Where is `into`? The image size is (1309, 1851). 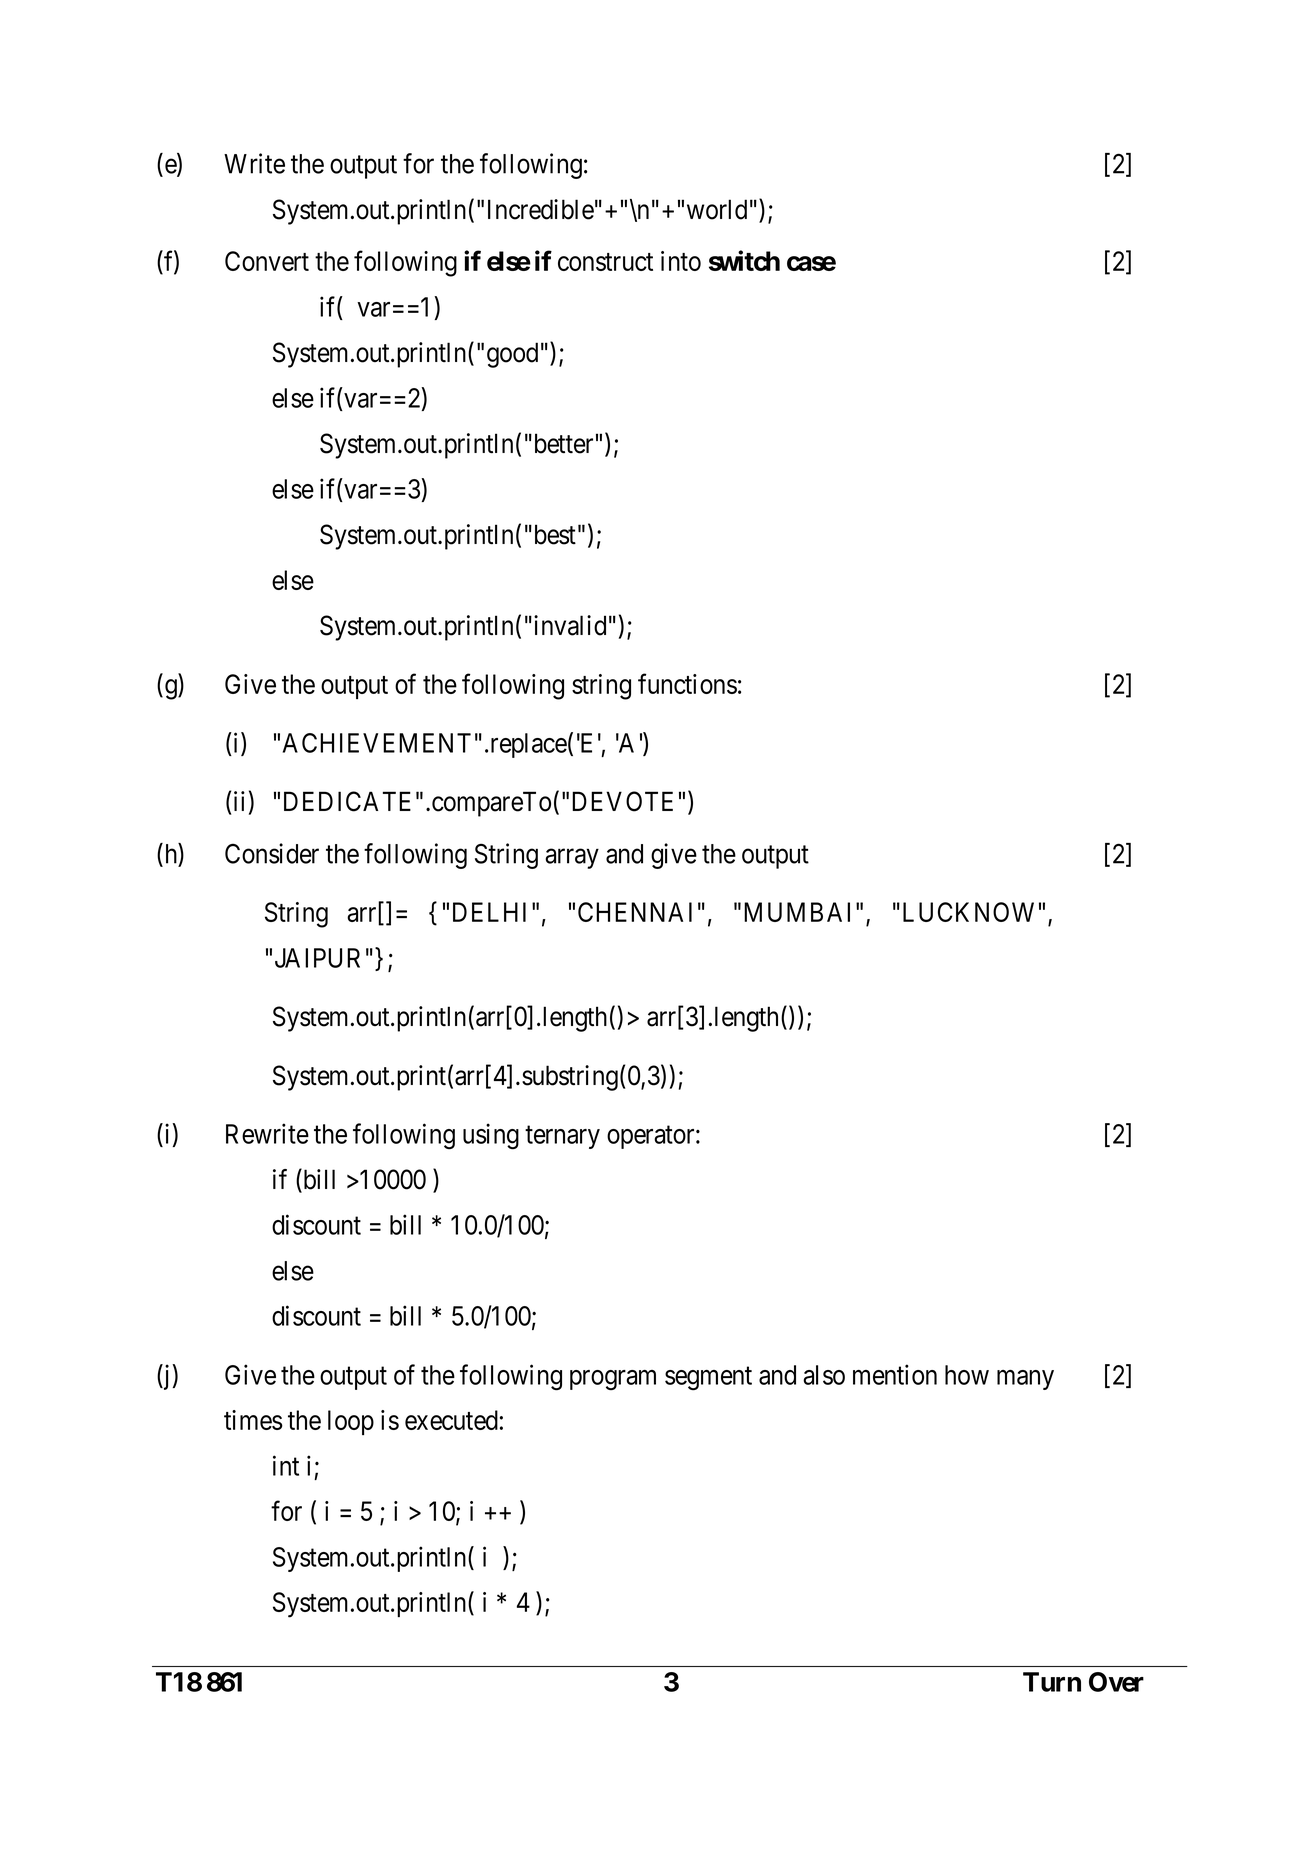 into is located at coordinates (681, 261).
